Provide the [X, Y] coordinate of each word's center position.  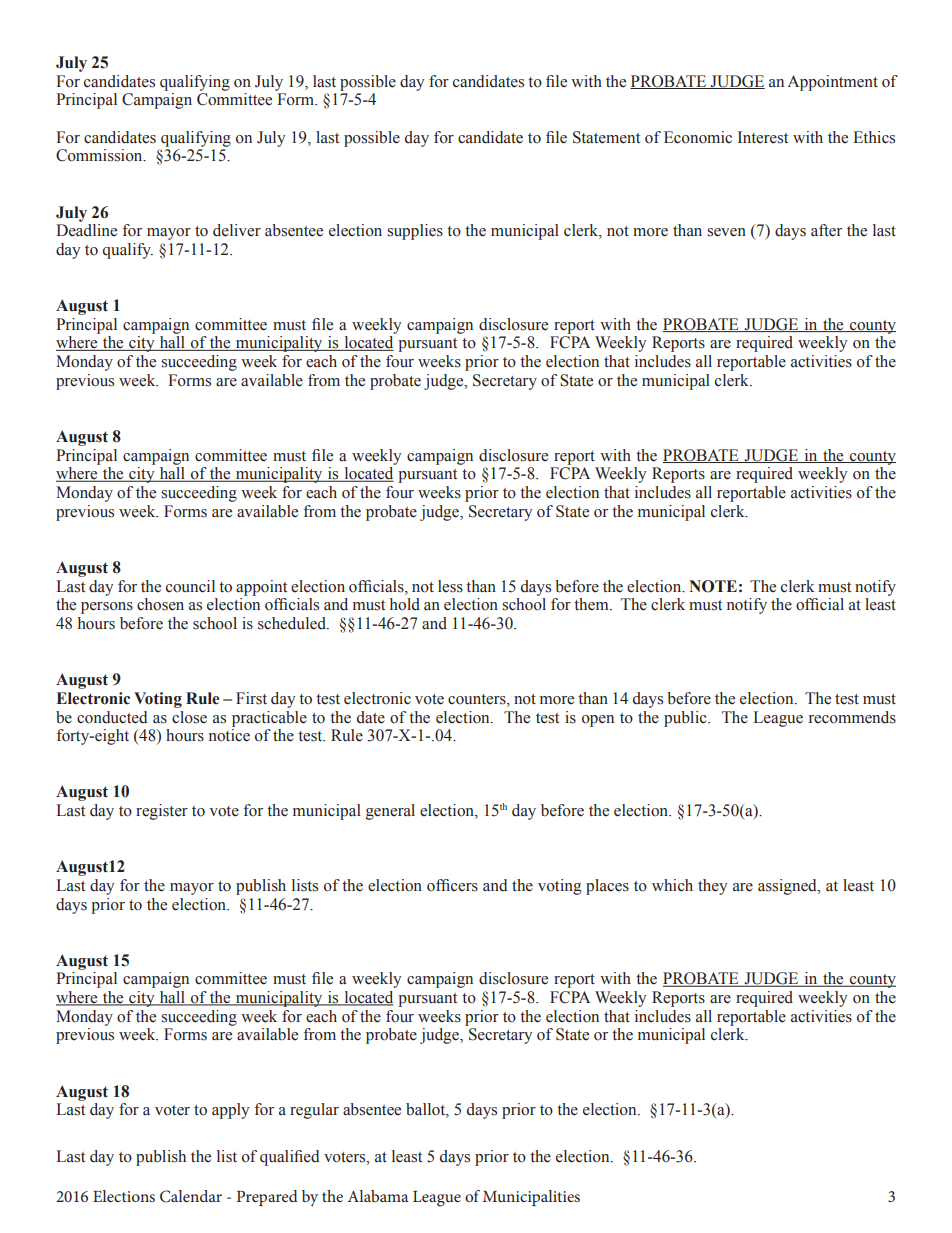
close [189, 717]
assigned [788, 887]
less [450, 586]
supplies [415, 232]
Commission [100, 155]
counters [478, 700]
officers [452, 885]
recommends [852, 717]
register [162, 812]
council [190, 586]
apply [230, 1111]
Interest [763, 137]
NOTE [713, 586]
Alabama [378, 1196]
